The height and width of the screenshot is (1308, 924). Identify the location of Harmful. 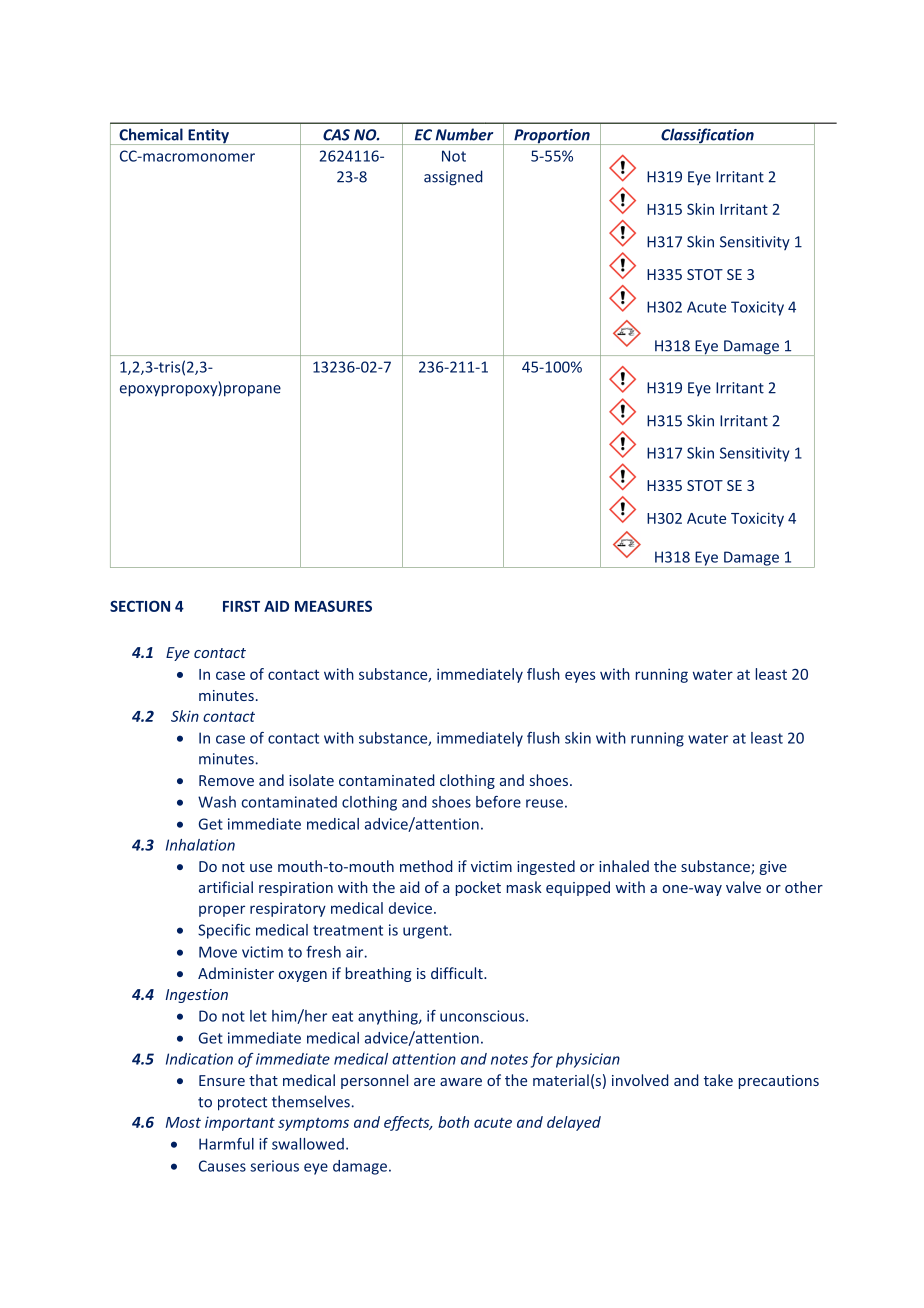
(226, 1144).
